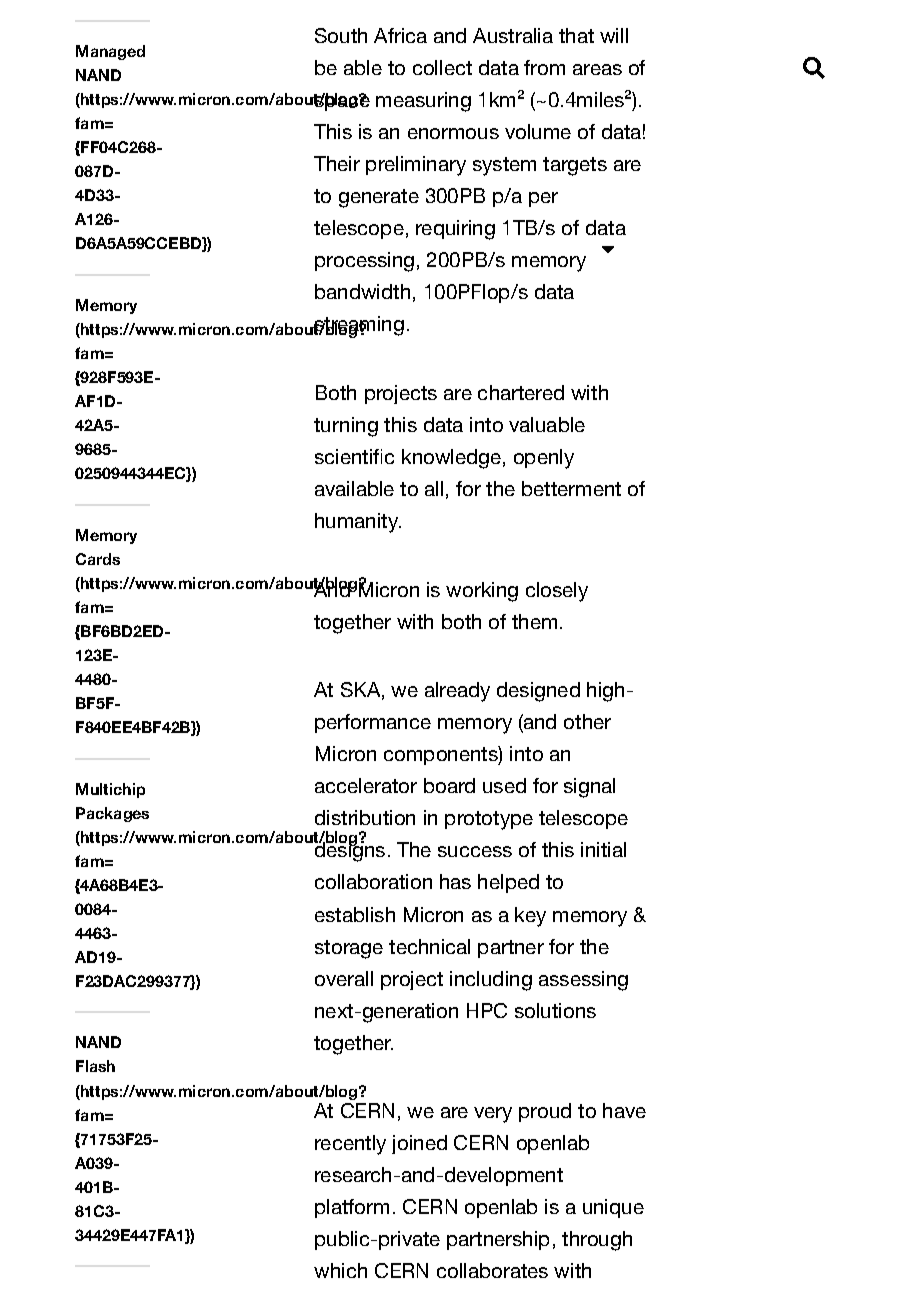 Image resolution: width=924 pixels, height=1309 pixels. I want to click on platform, so click(352, 1208).
